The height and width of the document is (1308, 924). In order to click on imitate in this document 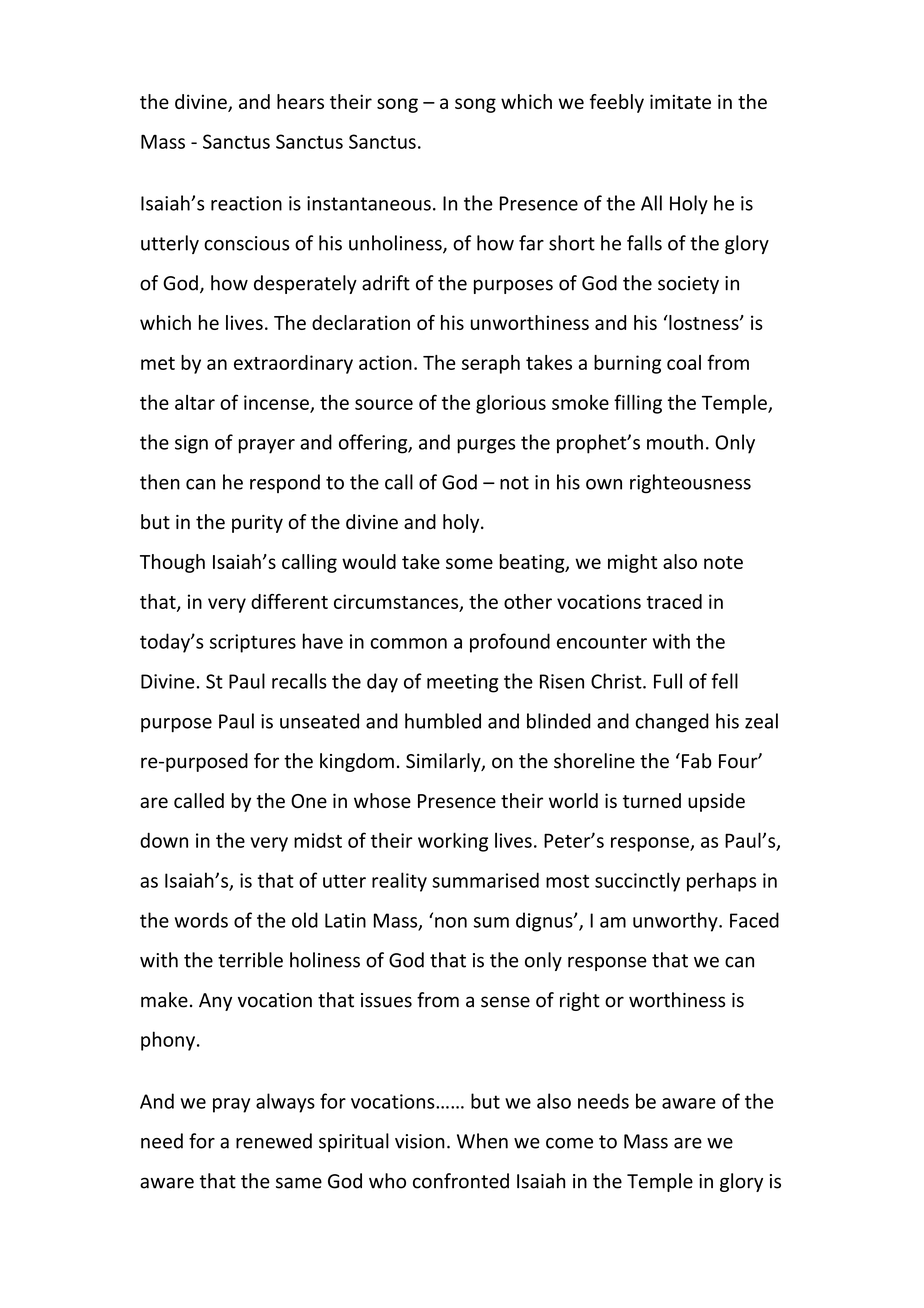, I will do `click(680, 101)`.
